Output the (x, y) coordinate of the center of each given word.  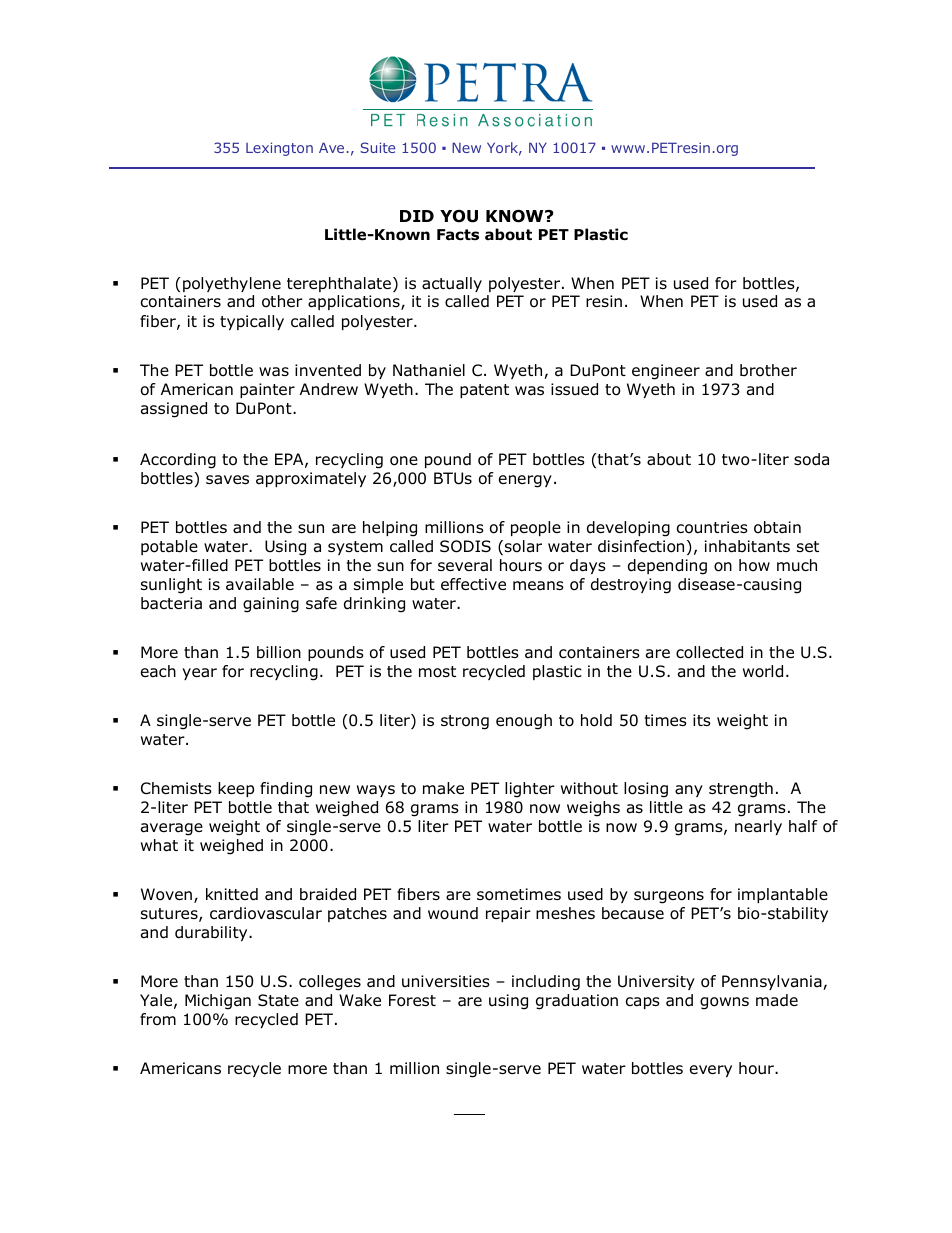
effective (473, 584)
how (754, 565)
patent (484, 391)
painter (267, 390)
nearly (758, 827)
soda (811, 459)
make (443, 788)
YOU (459, 216)
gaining (271, 605)
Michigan (218, 1002)
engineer (666, 372)
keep (236, 789)
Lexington (279, 149)
